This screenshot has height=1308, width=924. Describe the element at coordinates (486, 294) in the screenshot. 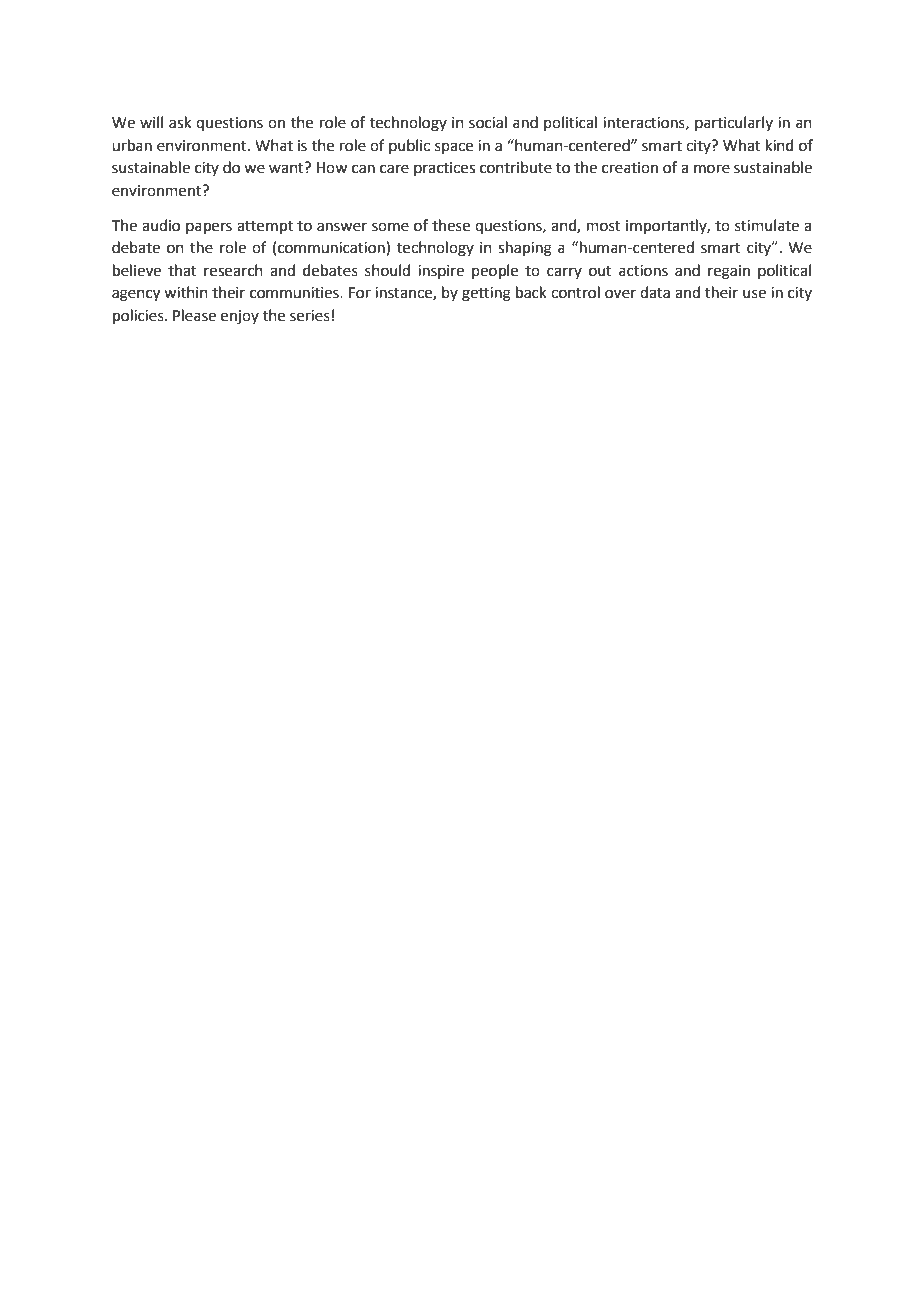

I see `getting` at that location.
